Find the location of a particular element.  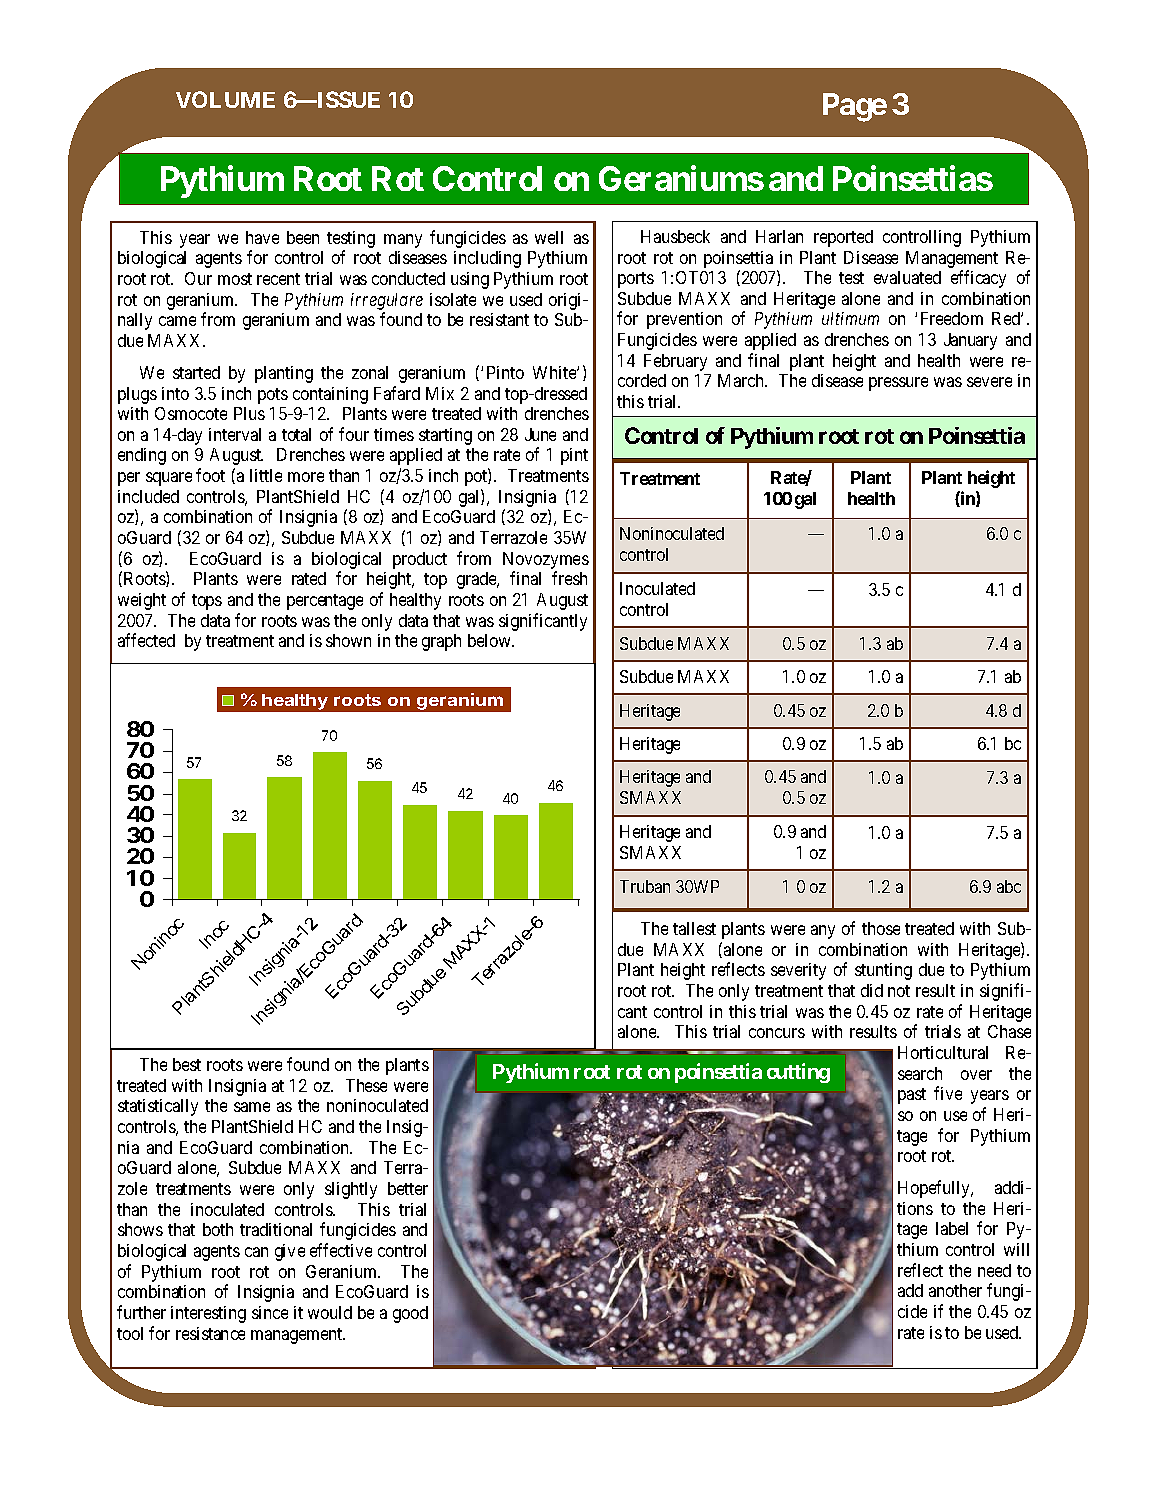

reported is located at coordinates (843, 238).
